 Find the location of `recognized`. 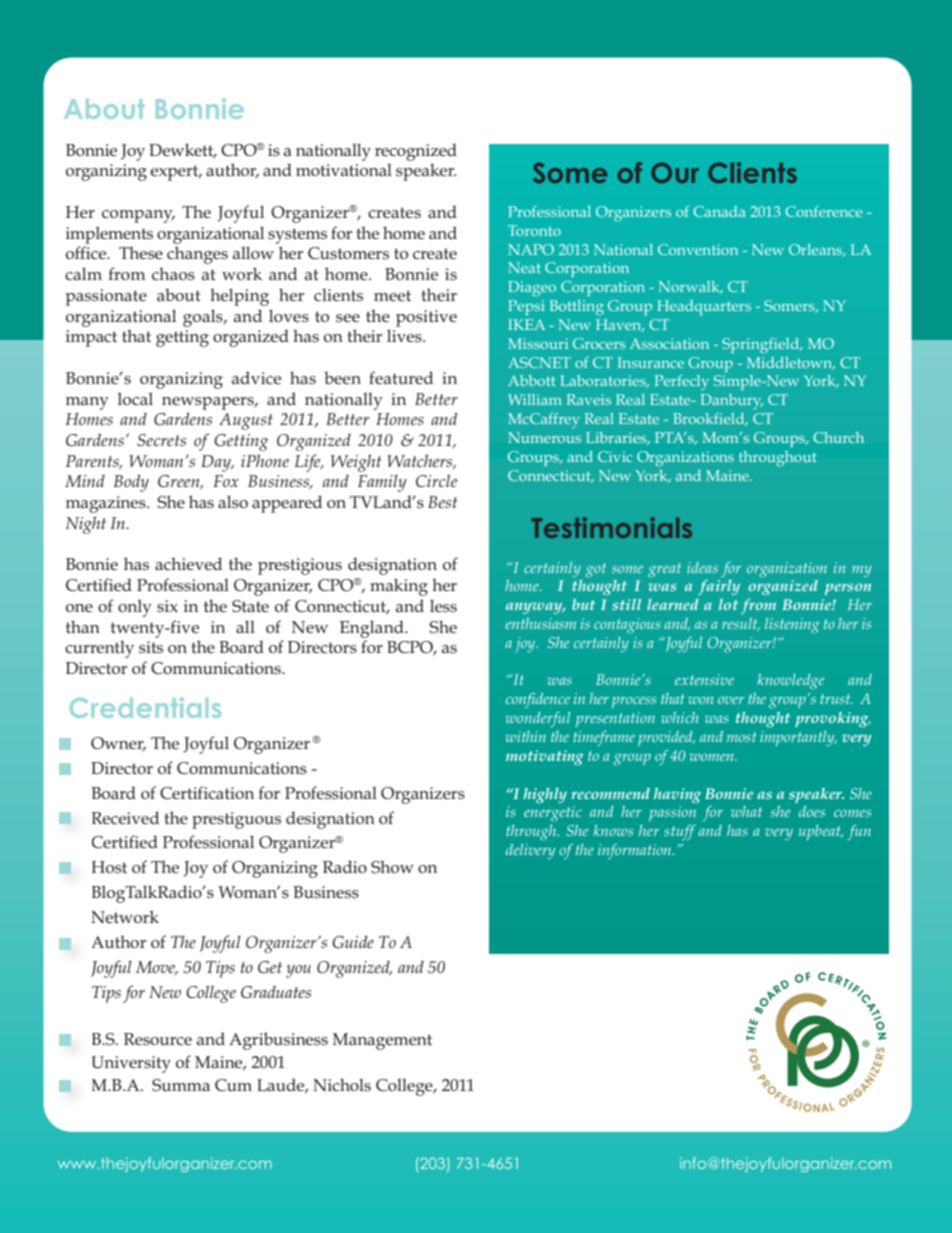

recognized is located at coordinates (416, 152).
